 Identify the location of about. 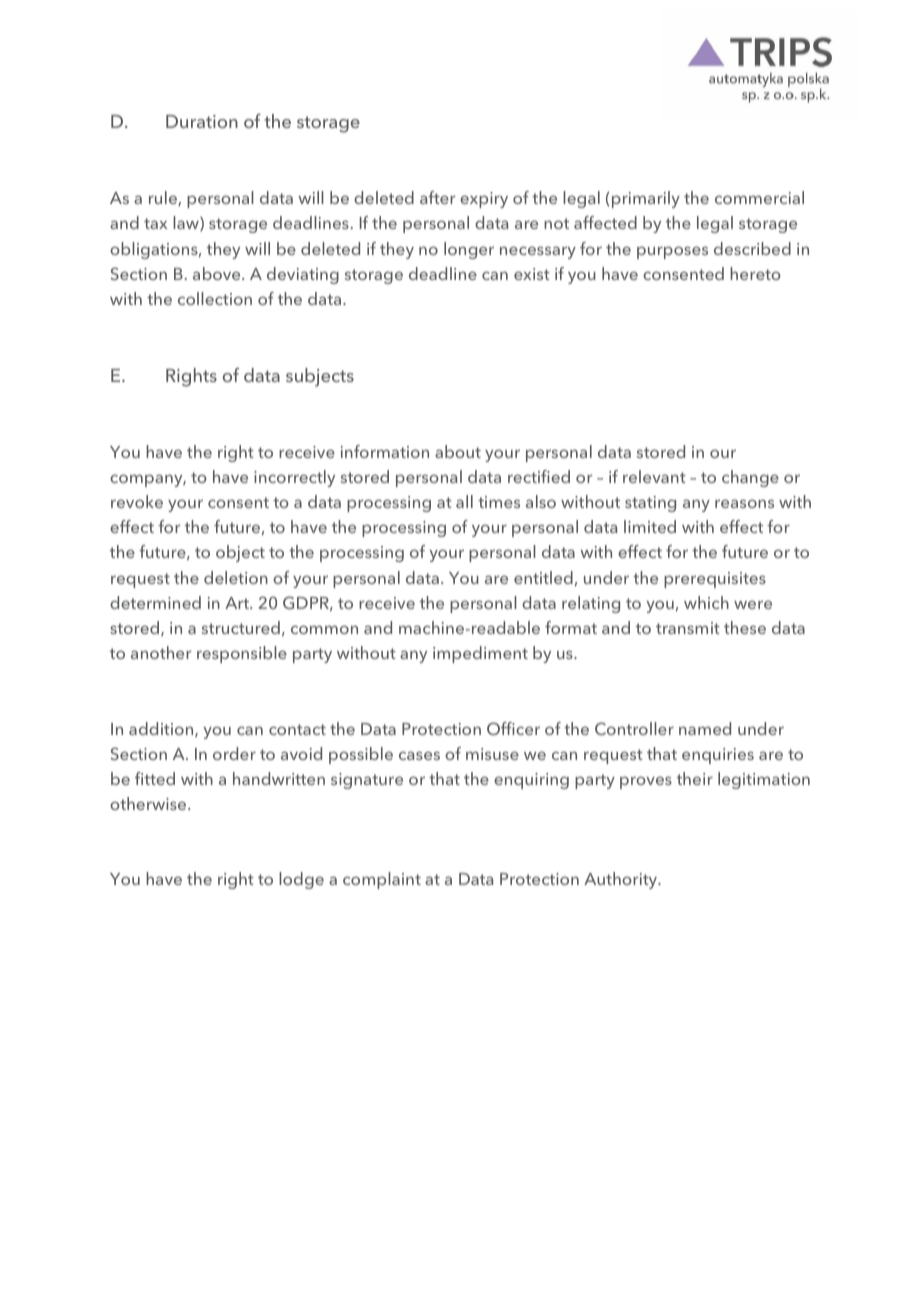
(458, 451).
